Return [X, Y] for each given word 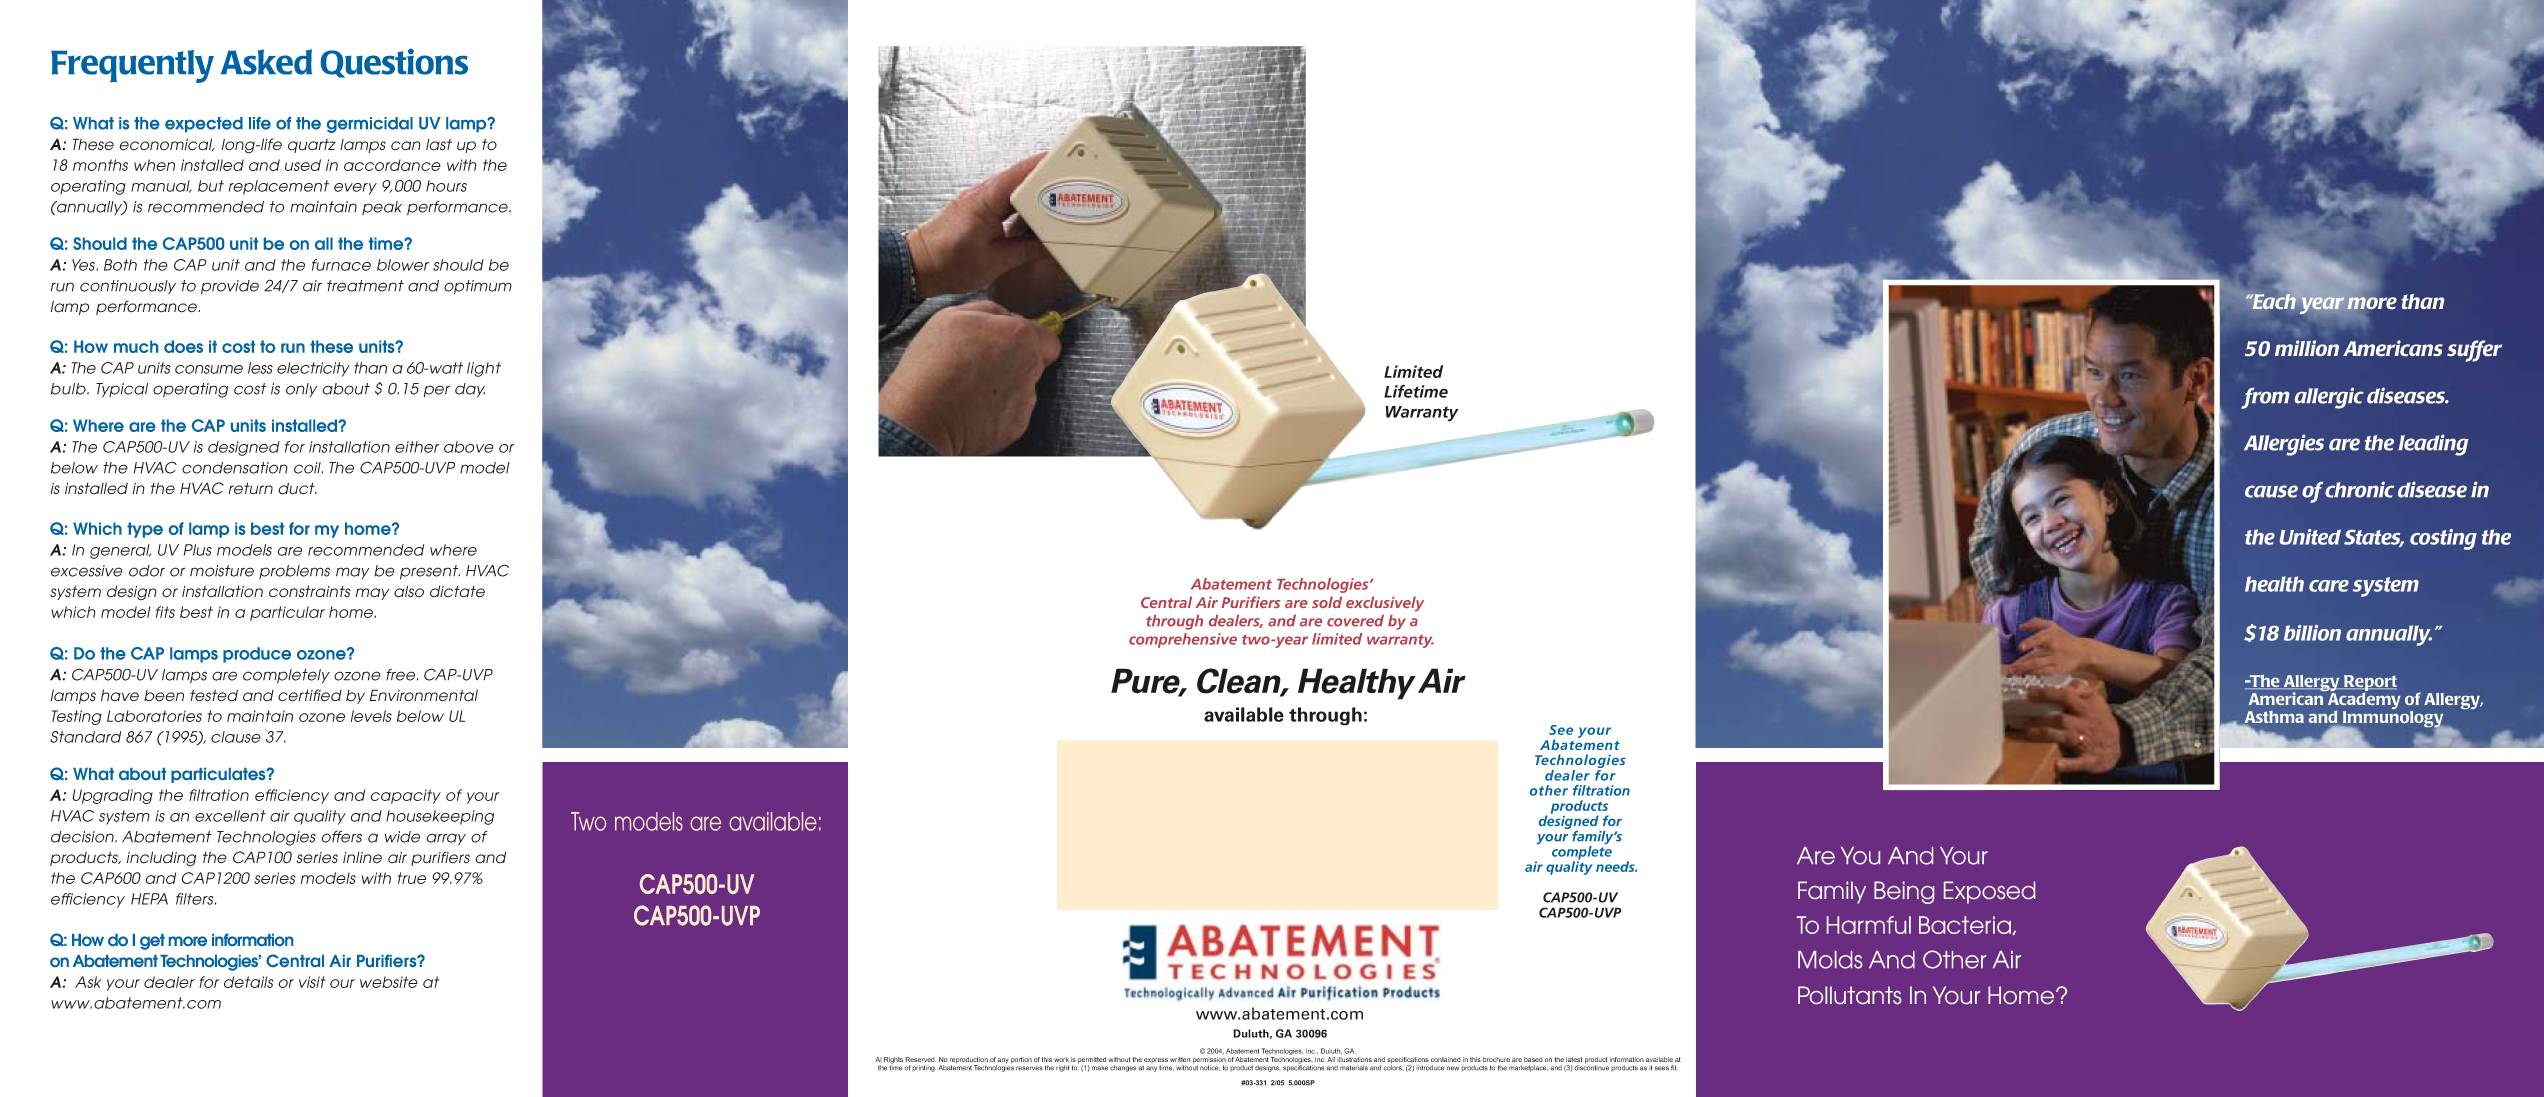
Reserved [920, 1059]
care [2329, 586]
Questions [394, 63]
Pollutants [1849, 995]
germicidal [370, 125]
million [2307, 348]
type [145, 530]
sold [1327, 602]
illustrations [1354, 1059]
